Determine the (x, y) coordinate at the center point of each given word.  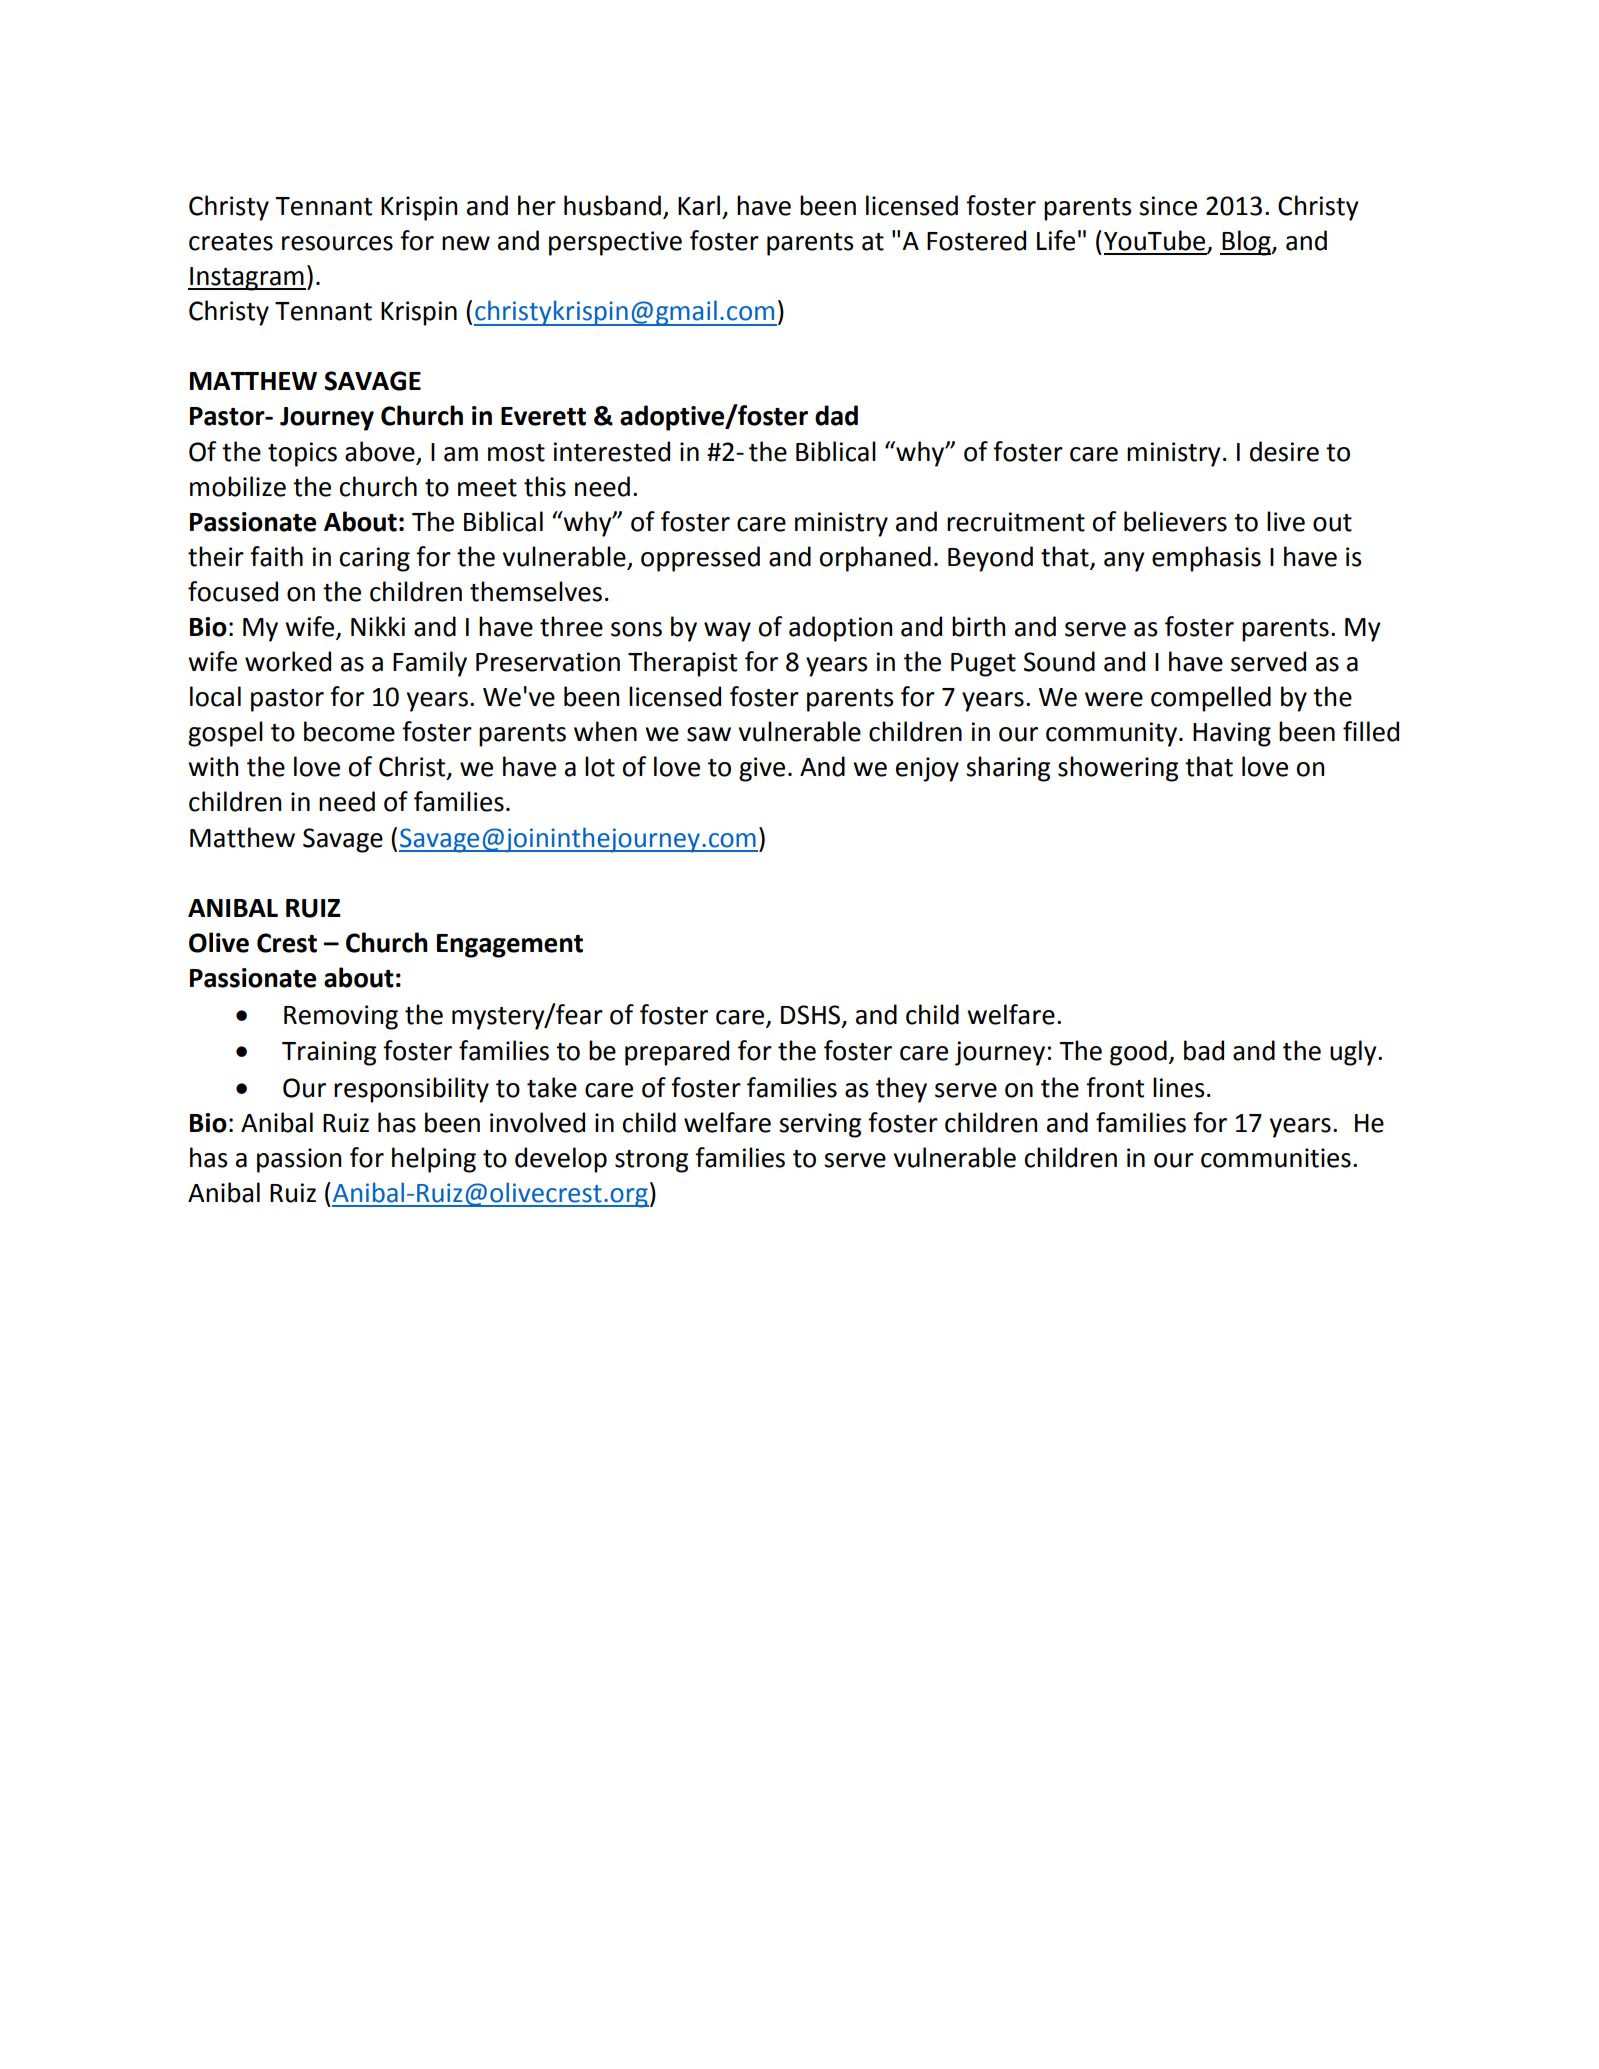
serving (820, 1125)
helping (434, 1160)
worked (288, 661)
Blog (1246, 243)
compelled (1211, 699)
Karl (699, 205)
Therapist (682, 664)
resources (337, 243)
